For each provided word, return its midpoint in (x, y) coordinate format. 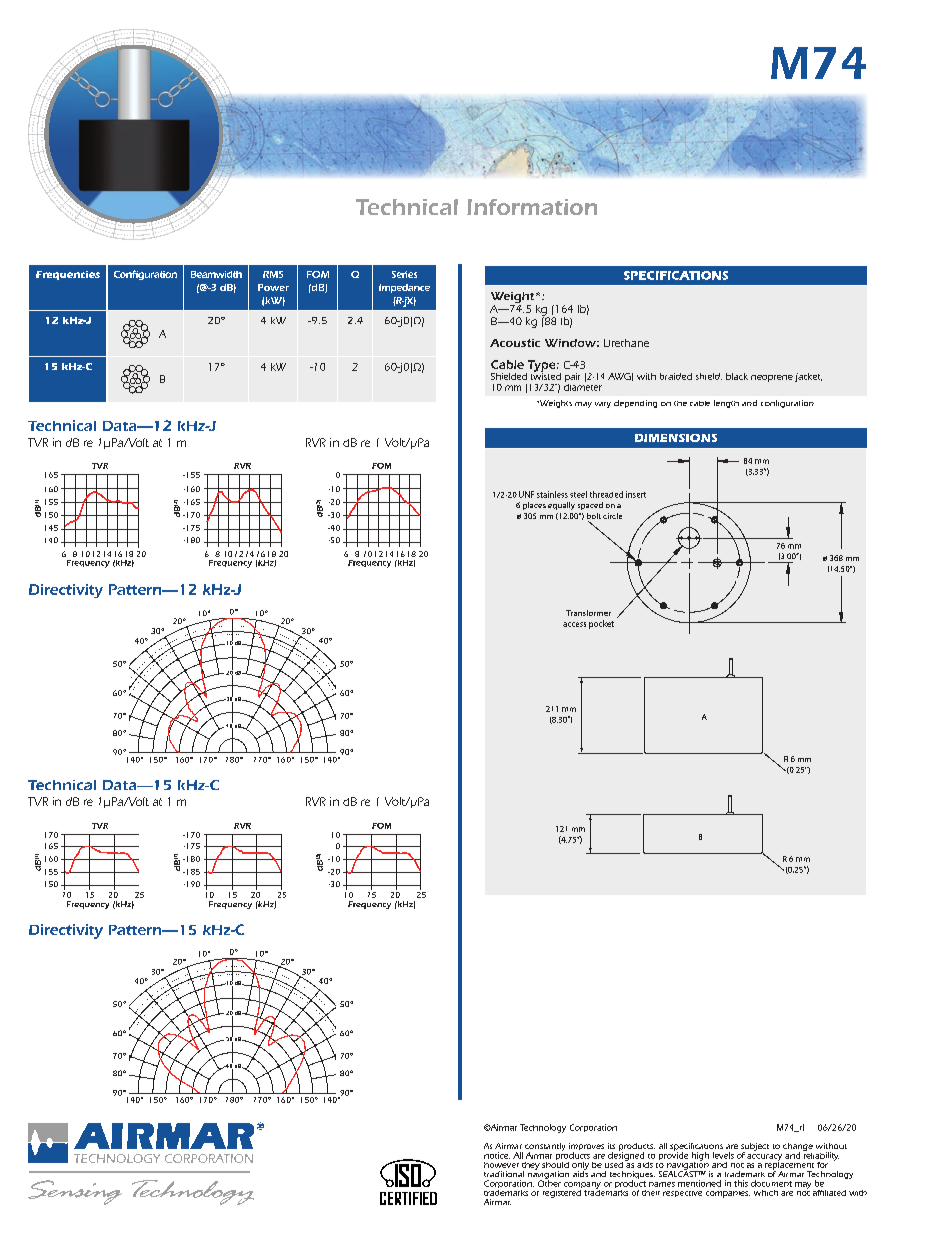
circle (612, 516)
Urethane (626, 343)
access (574, 624)
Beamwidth (216, 274)
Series (404, 274)
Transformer (588, 613)
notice (497, 1155)
